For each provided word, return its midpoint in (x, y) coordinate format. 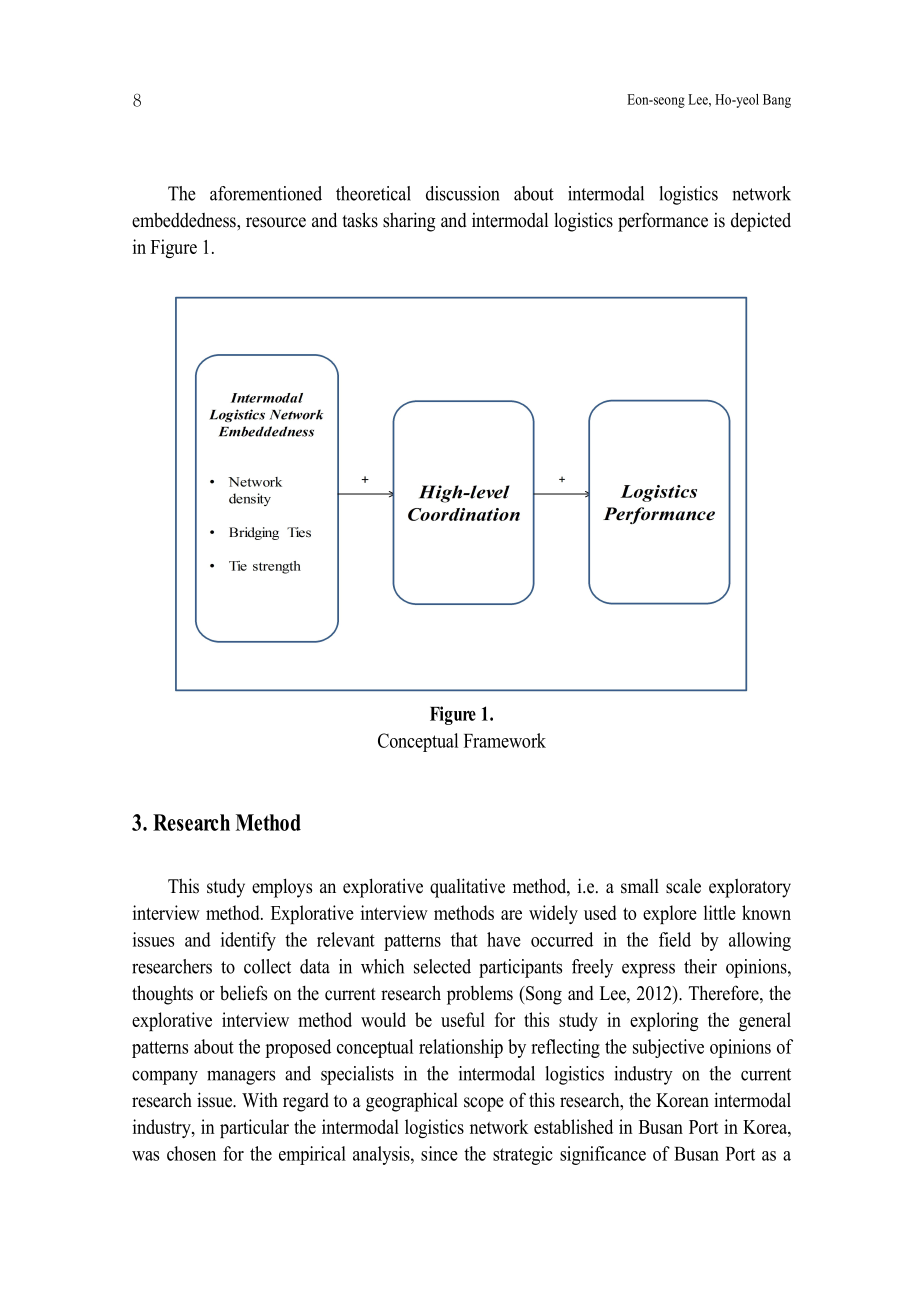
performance (663, 222)
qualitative (467, 888)
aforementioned (266, 193)
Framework (505, 740)
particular (254, 1128)
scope (484, 1104)
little (720, 912)
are (511, 915)
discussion (463, 193)
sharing (409, 222)
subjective (668, 1048)
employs (282, 888)
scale (683, 886)
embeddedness (185, 220)
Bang (777, 101)
